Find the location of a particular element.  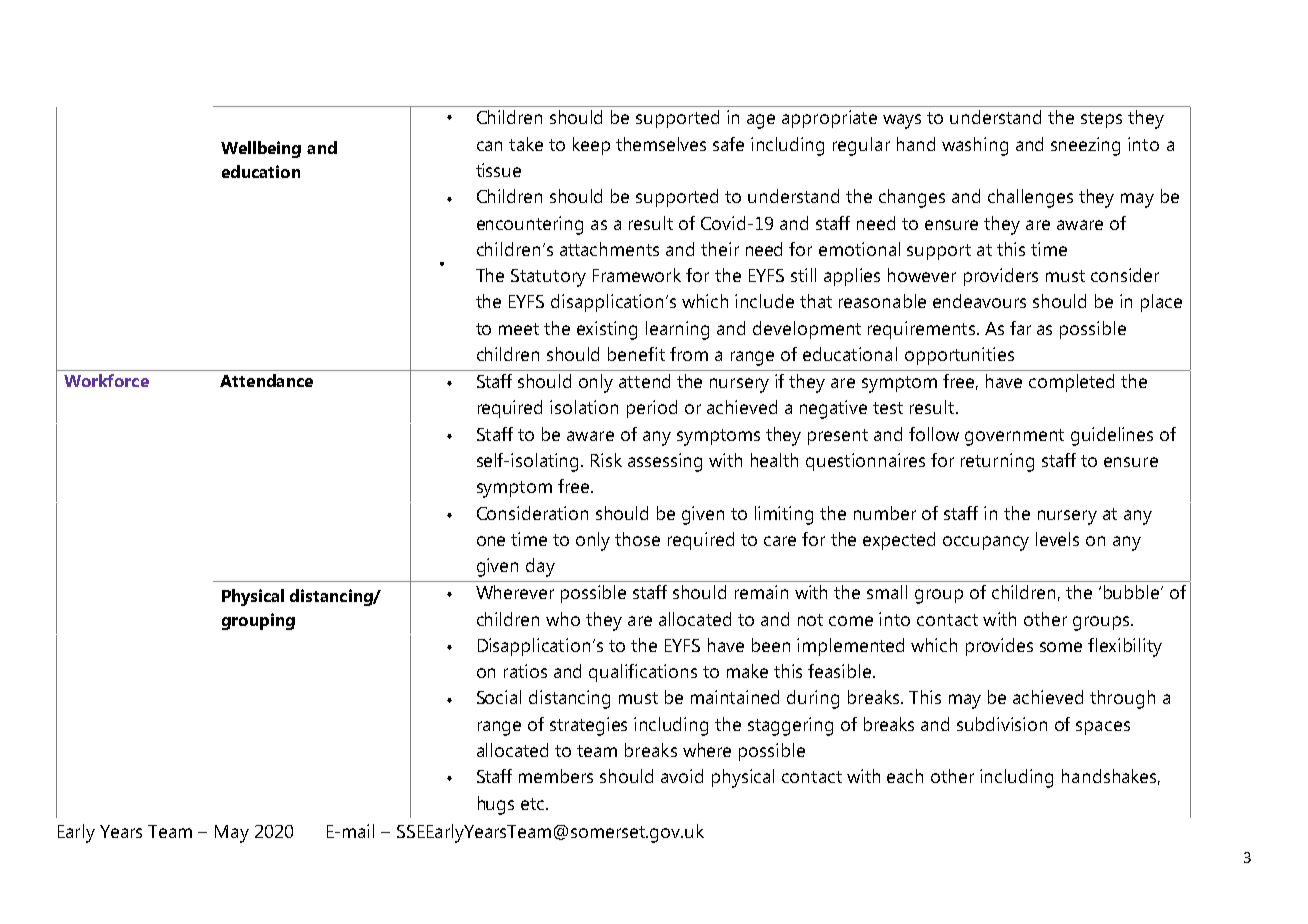

themselves is located at coordinates (661, 144).
